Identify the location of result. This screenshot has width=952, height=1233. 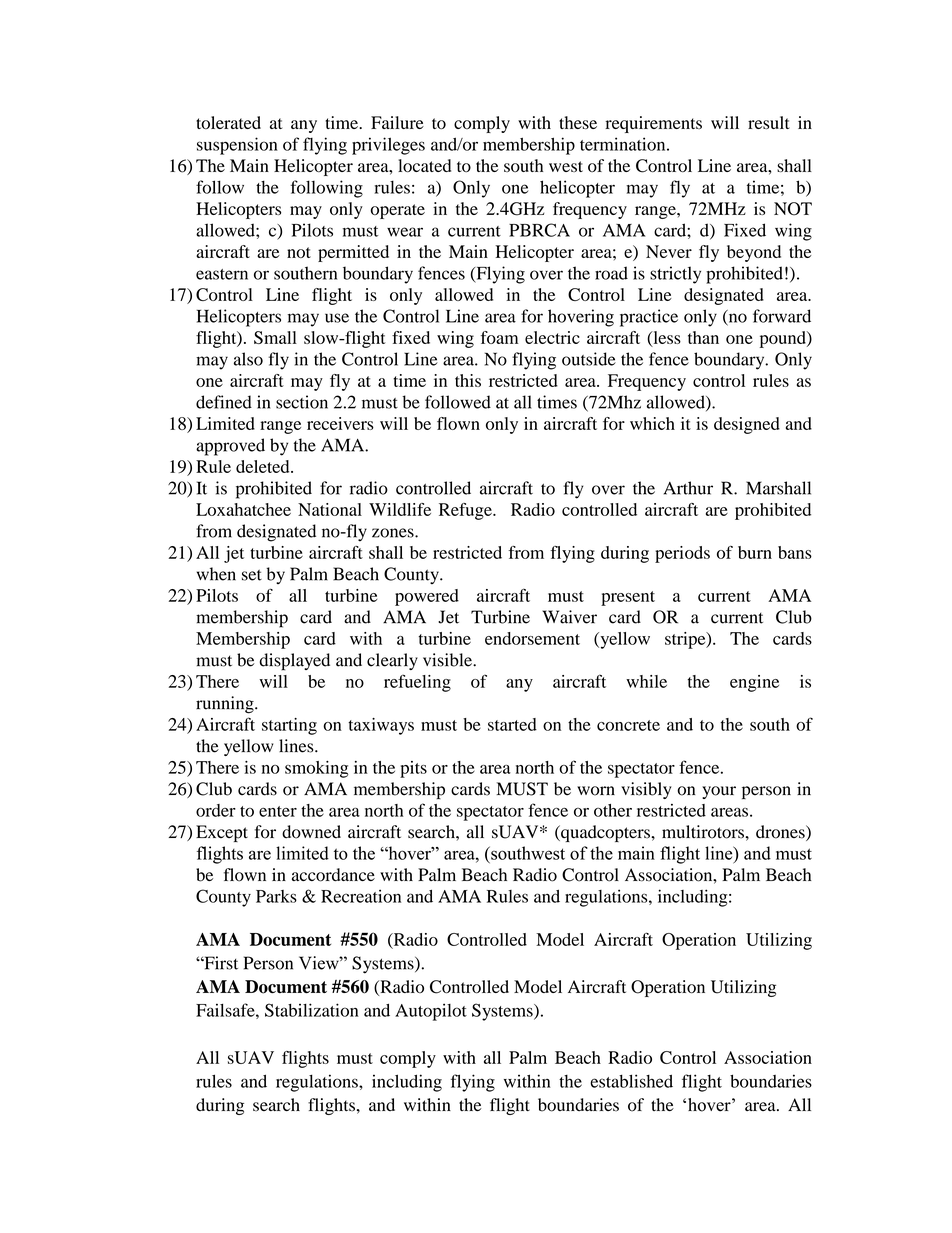
(769, 122).
